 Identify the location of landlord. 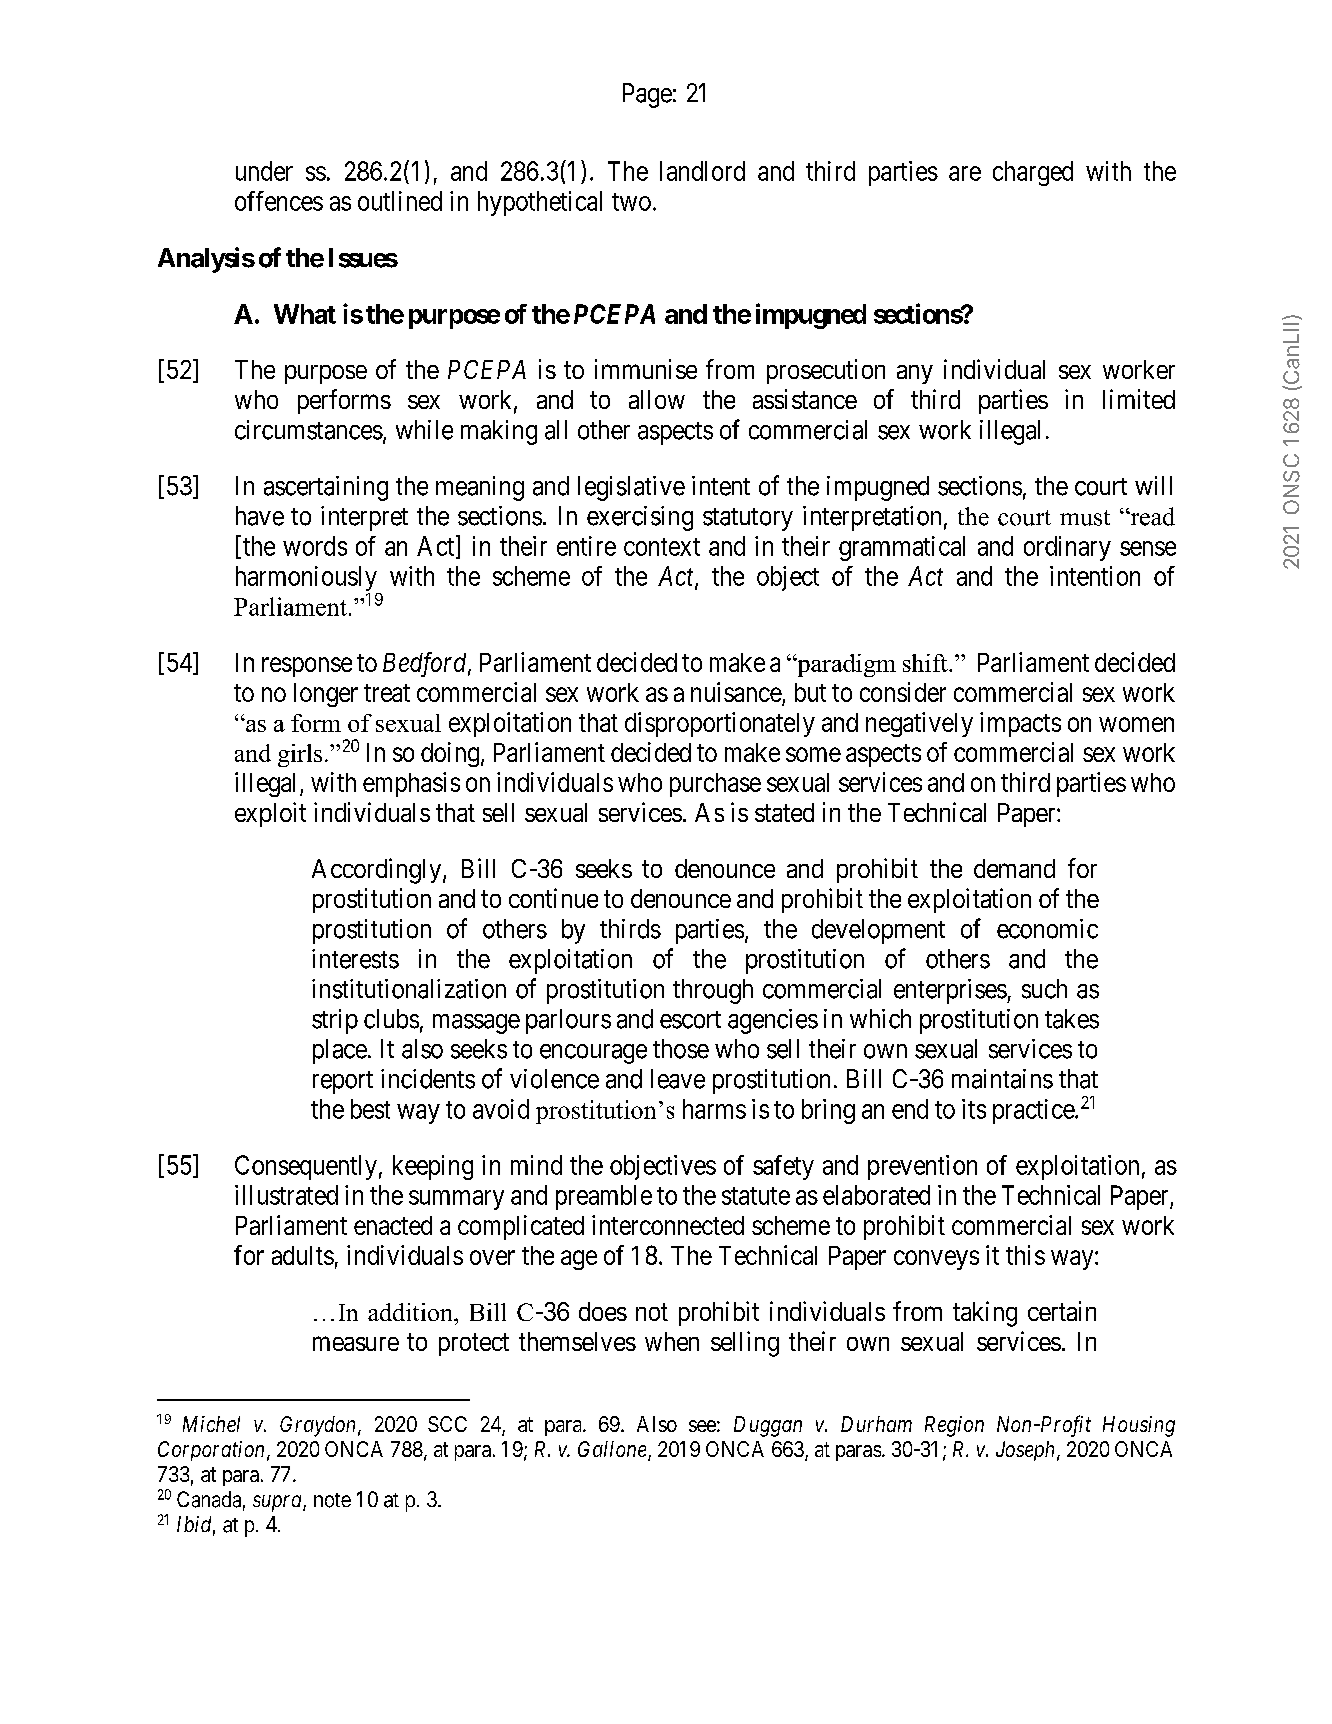
(702, 171).
